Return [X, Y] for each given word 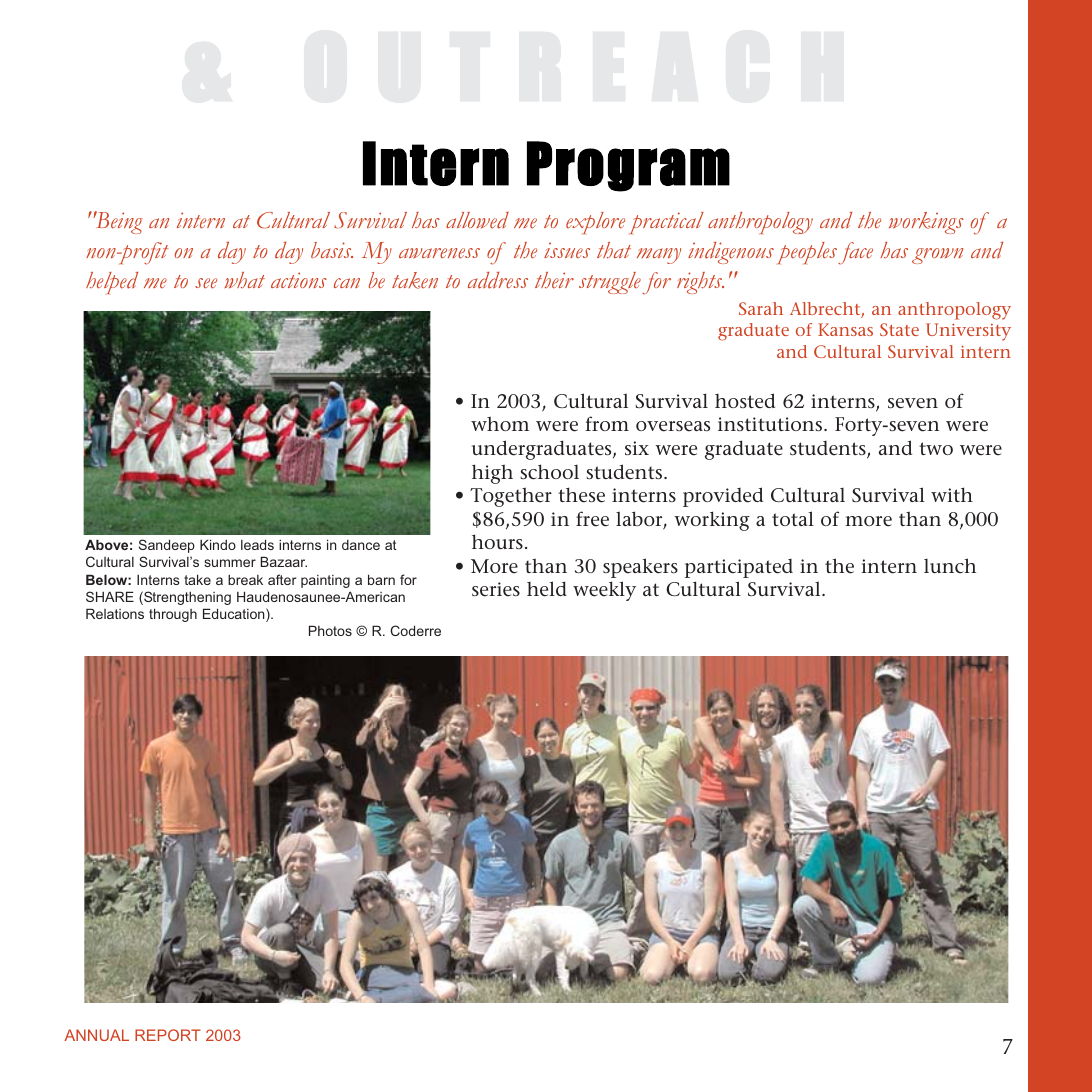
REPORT [168, 1035]
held [547, 589]
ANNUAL [96, 1035]
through [173, 615]
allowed [477, 220]
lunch [950, 566]
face [855, 253]
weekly [604, 591]
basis [332, 250]
